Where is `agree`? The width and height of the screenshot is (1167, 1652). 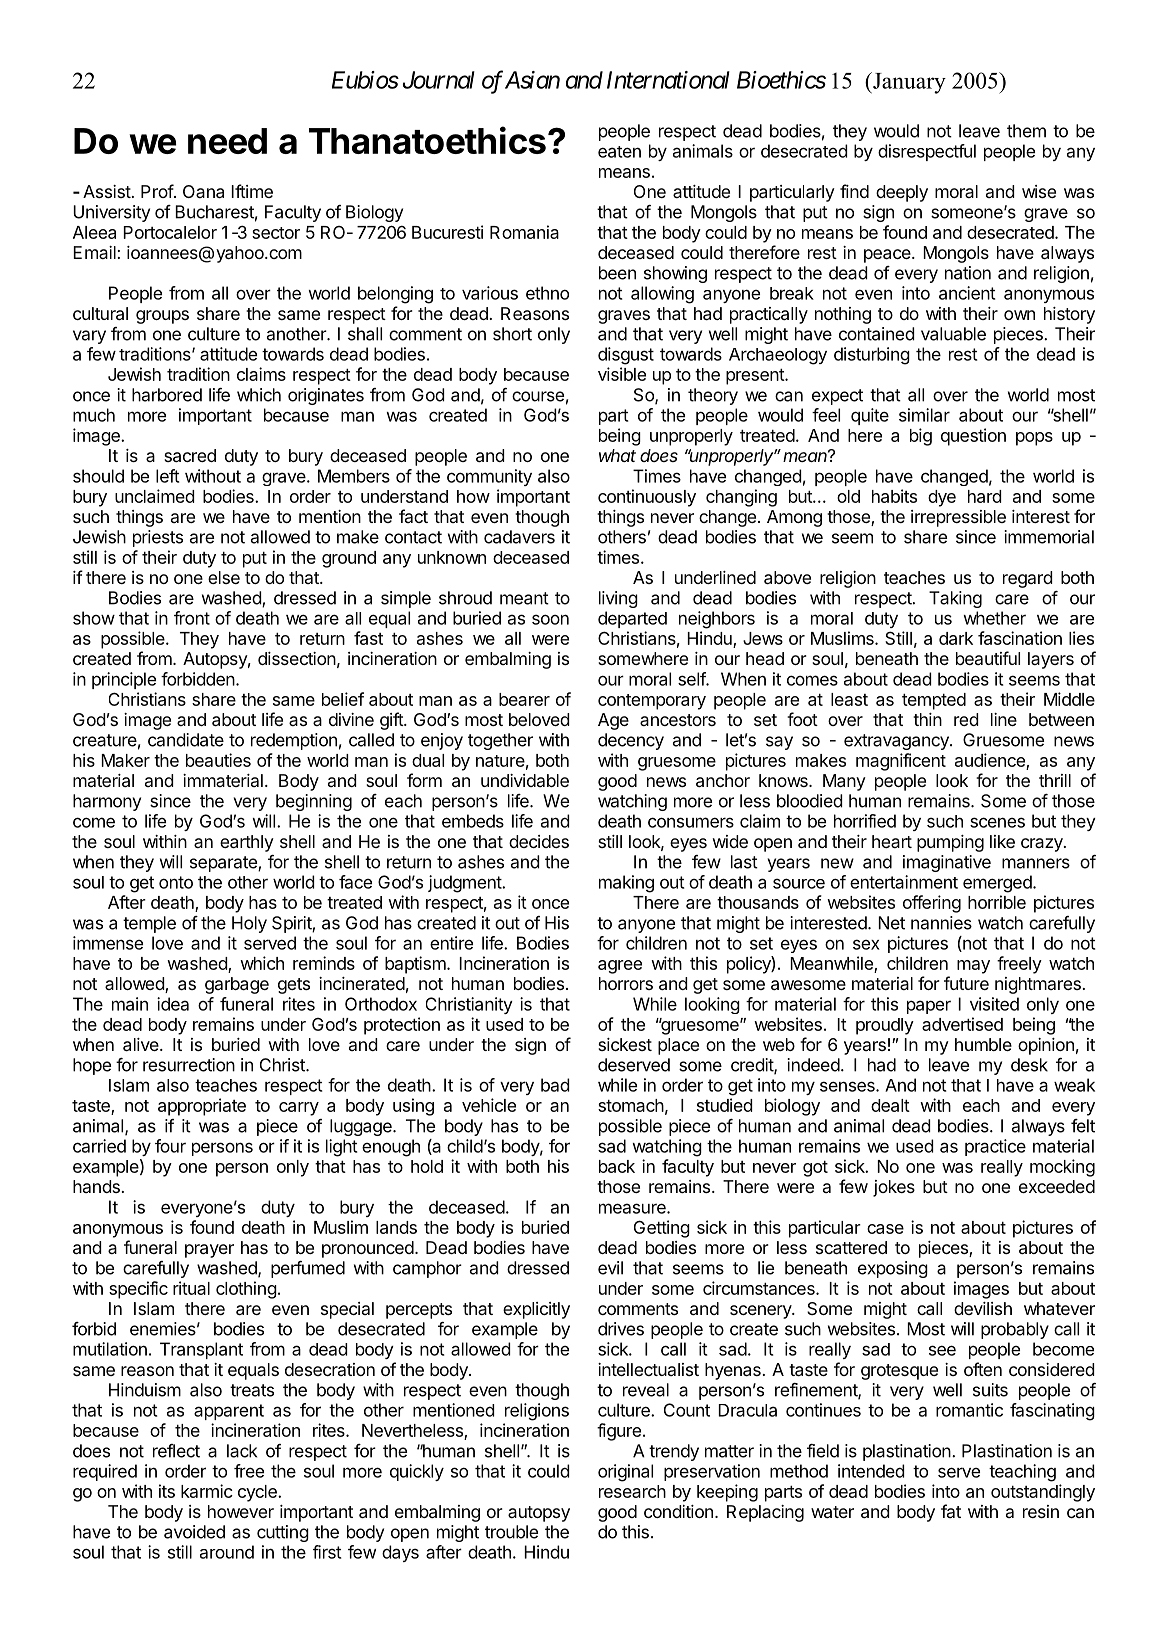
agree is located at coordinates (620, 967).
